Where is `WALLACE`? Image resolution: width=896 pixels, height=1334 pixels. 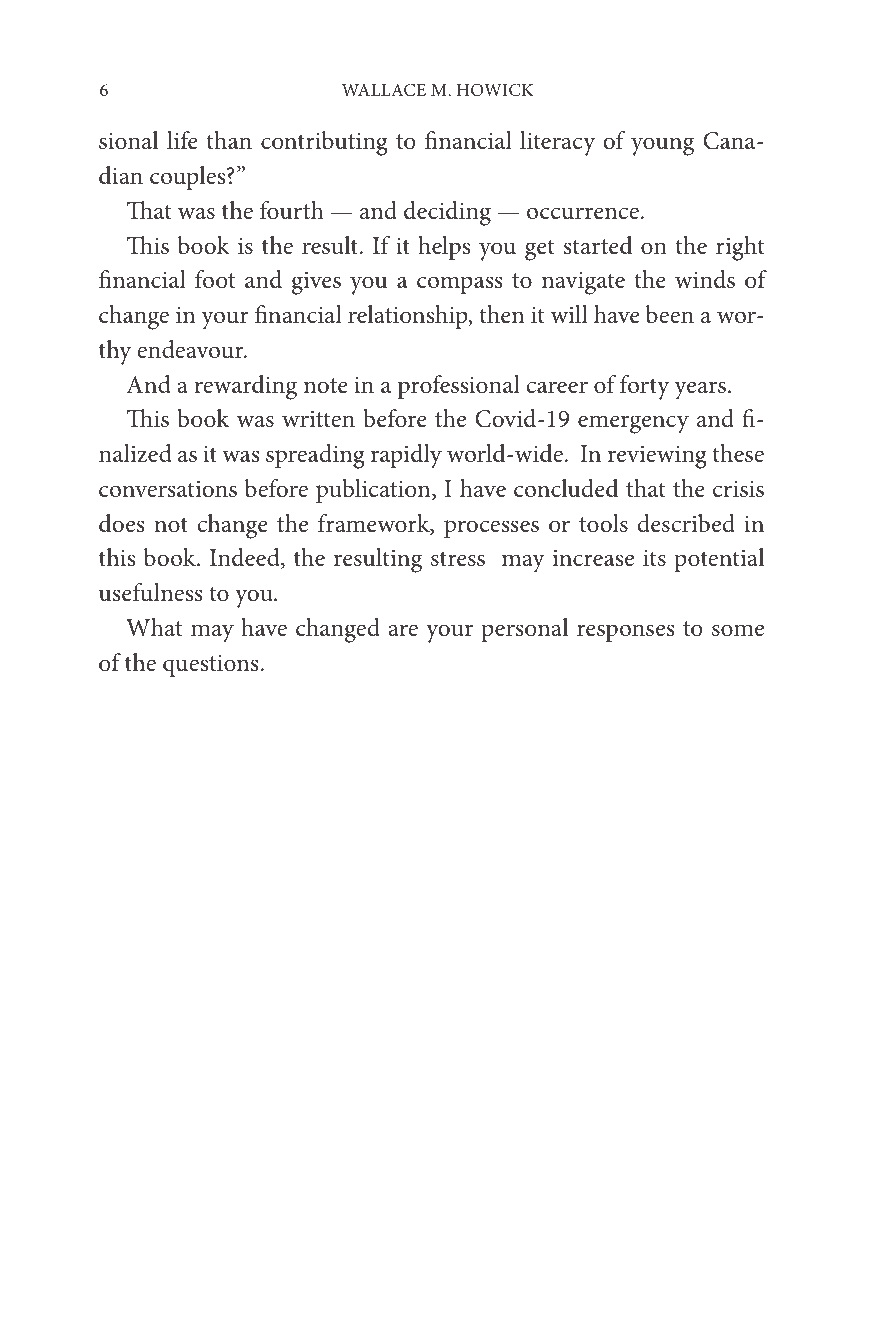 WALLACE is located at coordinates (384, 90).
